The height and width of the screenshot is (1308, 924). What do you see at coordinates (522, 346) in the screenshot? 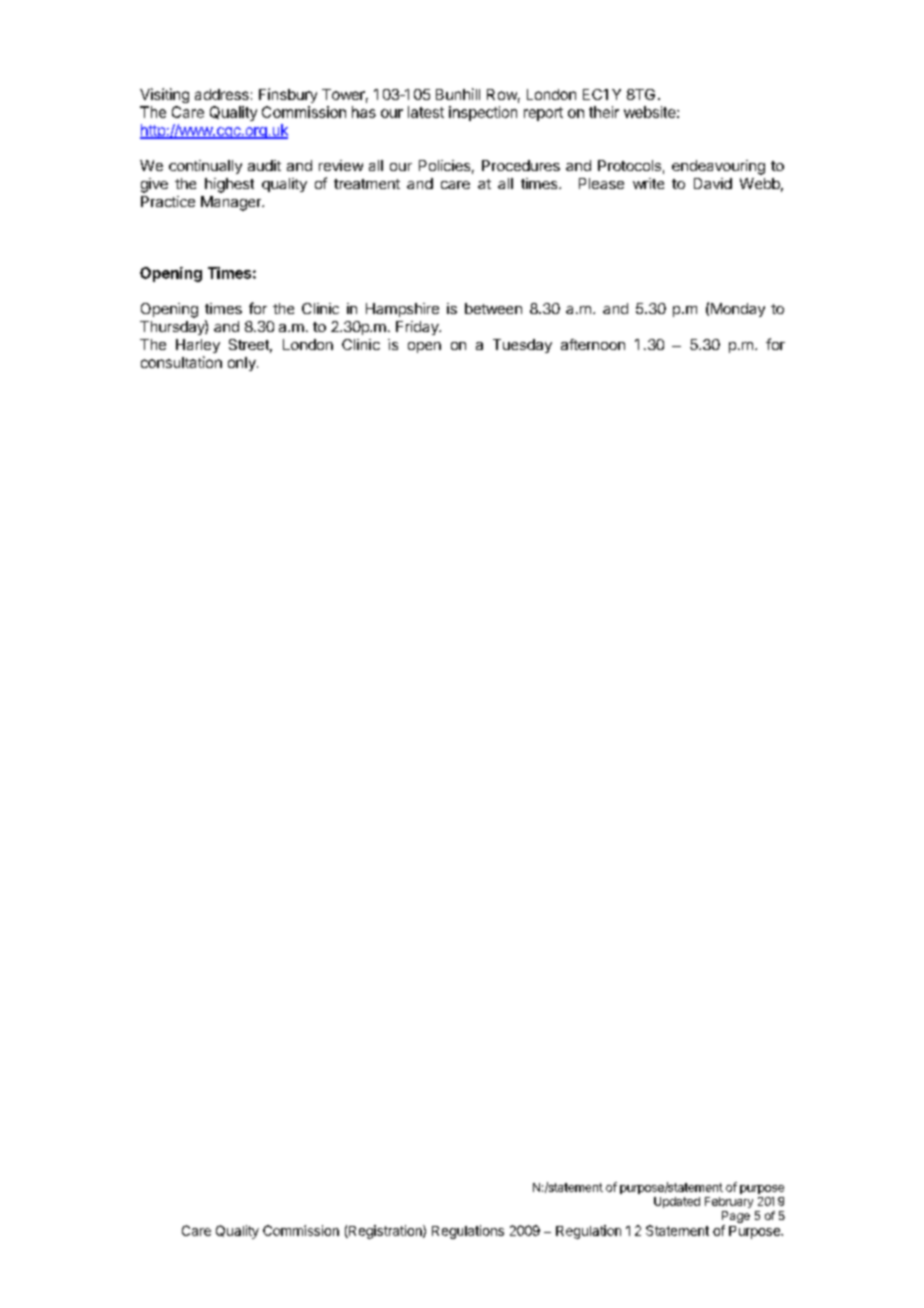
I see `Tuesday` at bounding box center [522, 346].
